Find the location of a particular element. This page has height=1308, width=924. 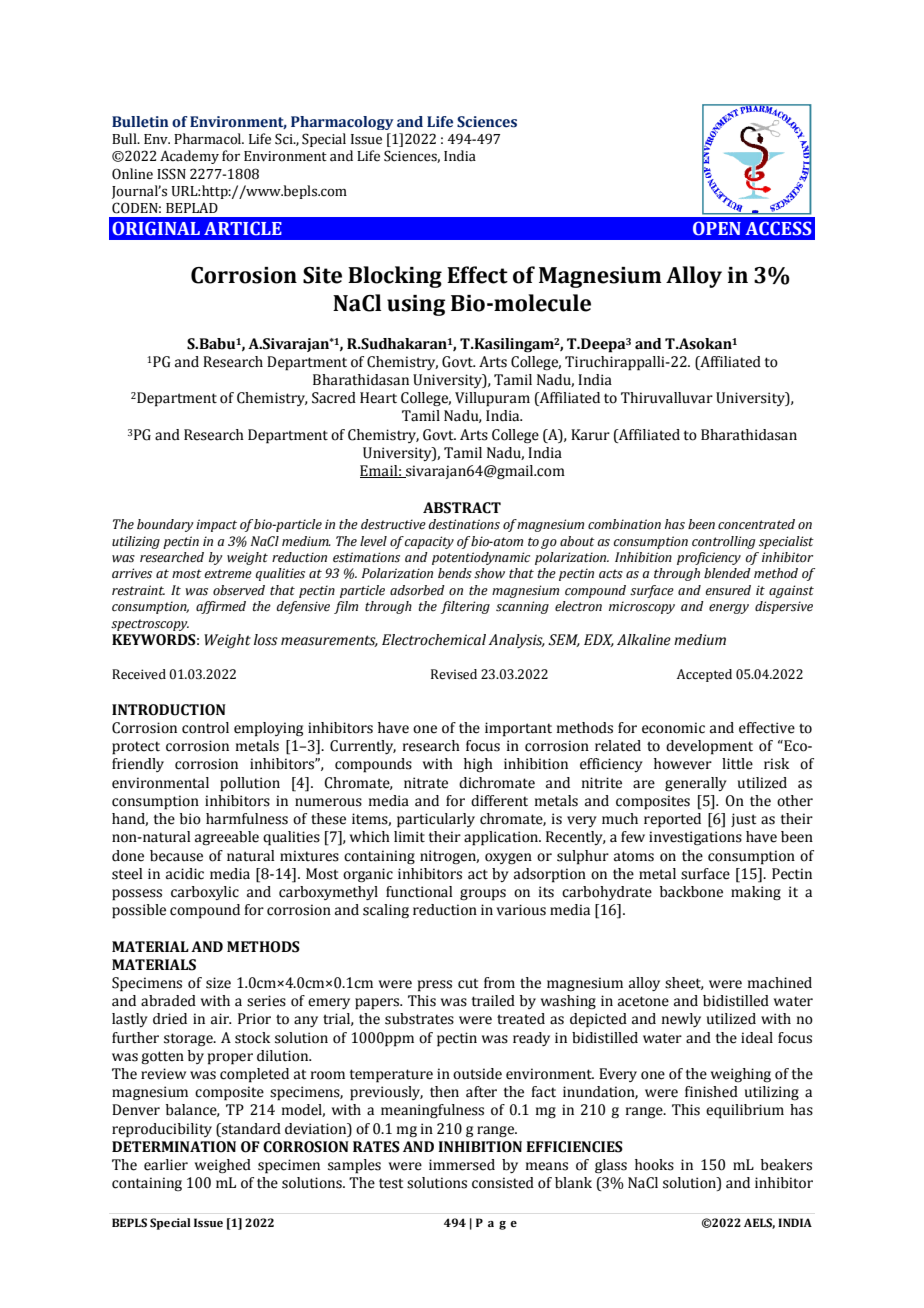

Accepted is located at coordinates (704, 675).
